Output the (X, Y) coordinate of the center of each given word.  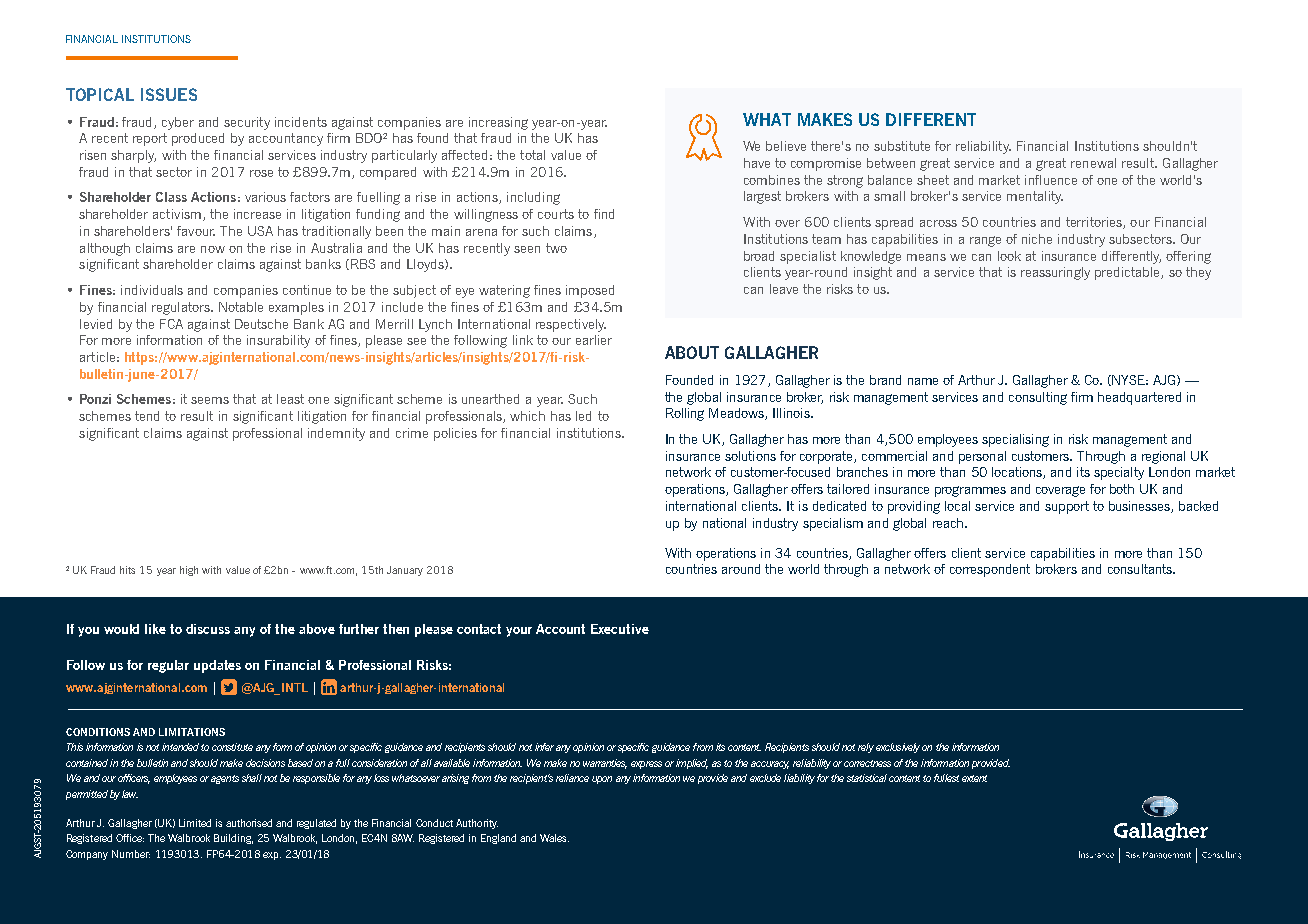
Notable (241, 307)
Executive (620, 629)
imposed (590, 291)
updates (217, 666)
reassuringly (1055, 273)
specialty (1119, 473)
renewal (1093, 163)
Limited (195, 823)
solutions (750, 456)
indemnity (336, 434)
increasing (498, 123)
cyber (178, 123)
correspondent (990, 570)
